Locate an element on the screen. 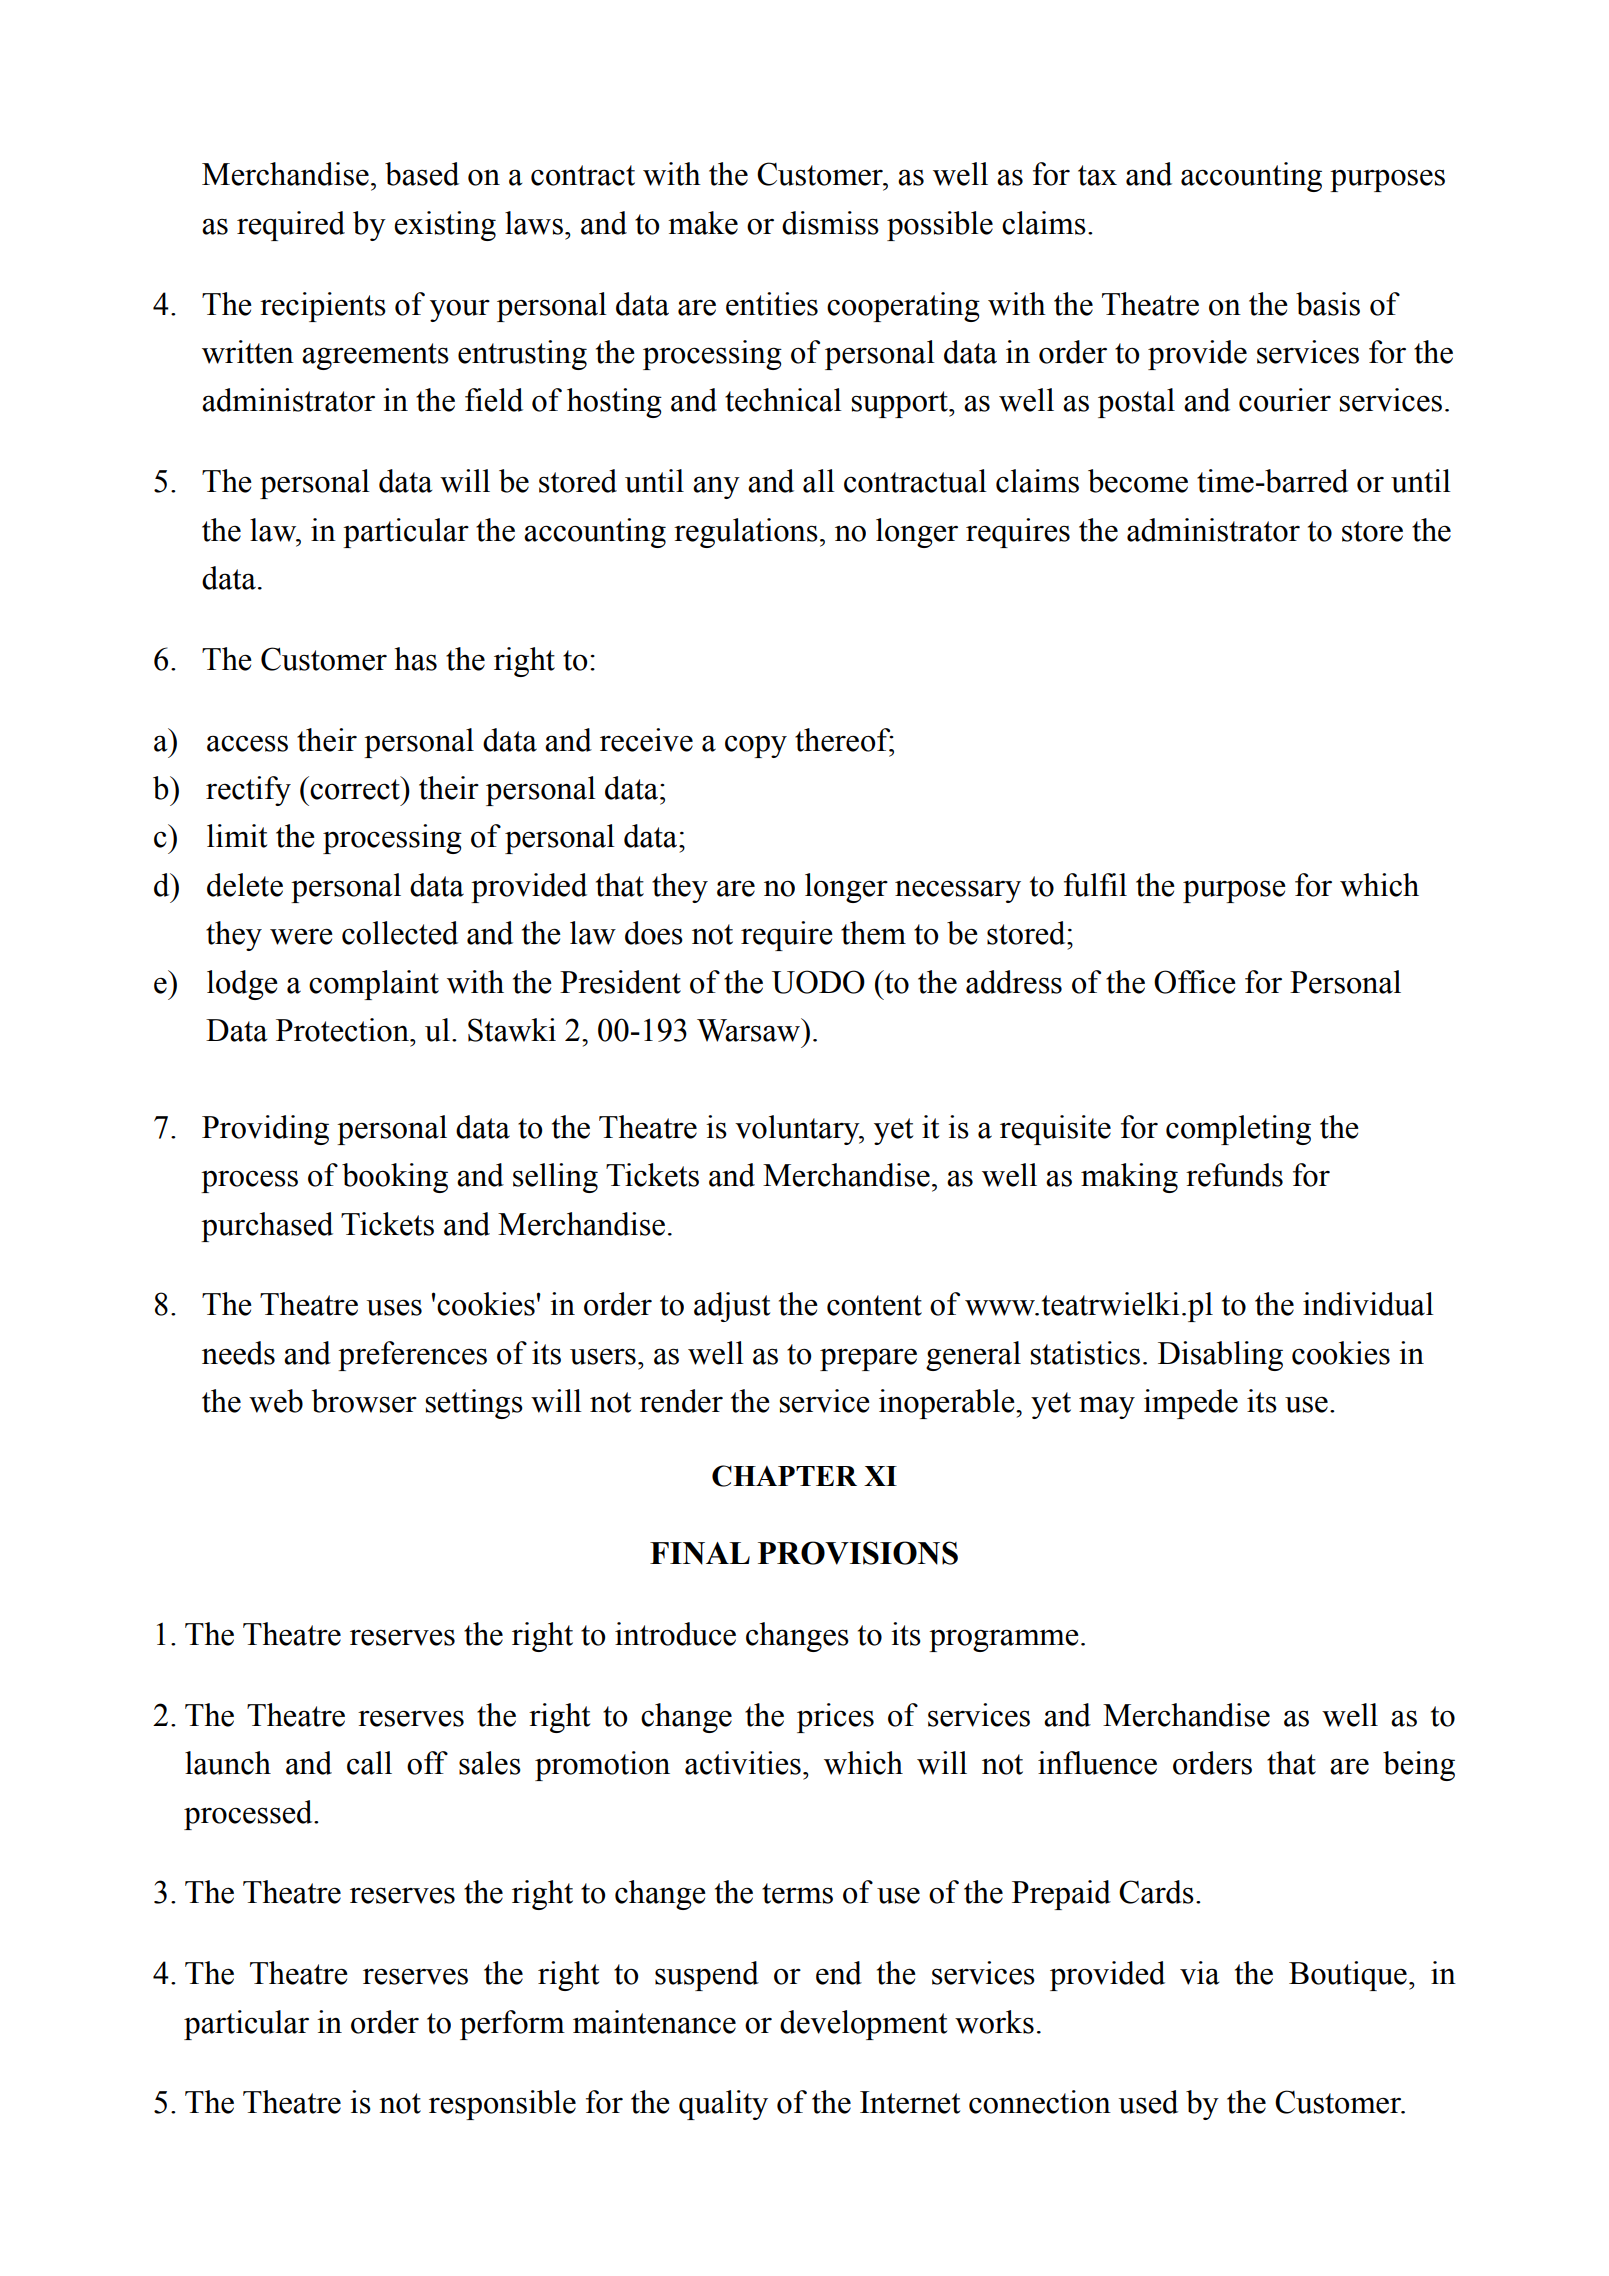 This screenshot has height=2276, width=1609. prices is located at coordinates (835, 1718).
